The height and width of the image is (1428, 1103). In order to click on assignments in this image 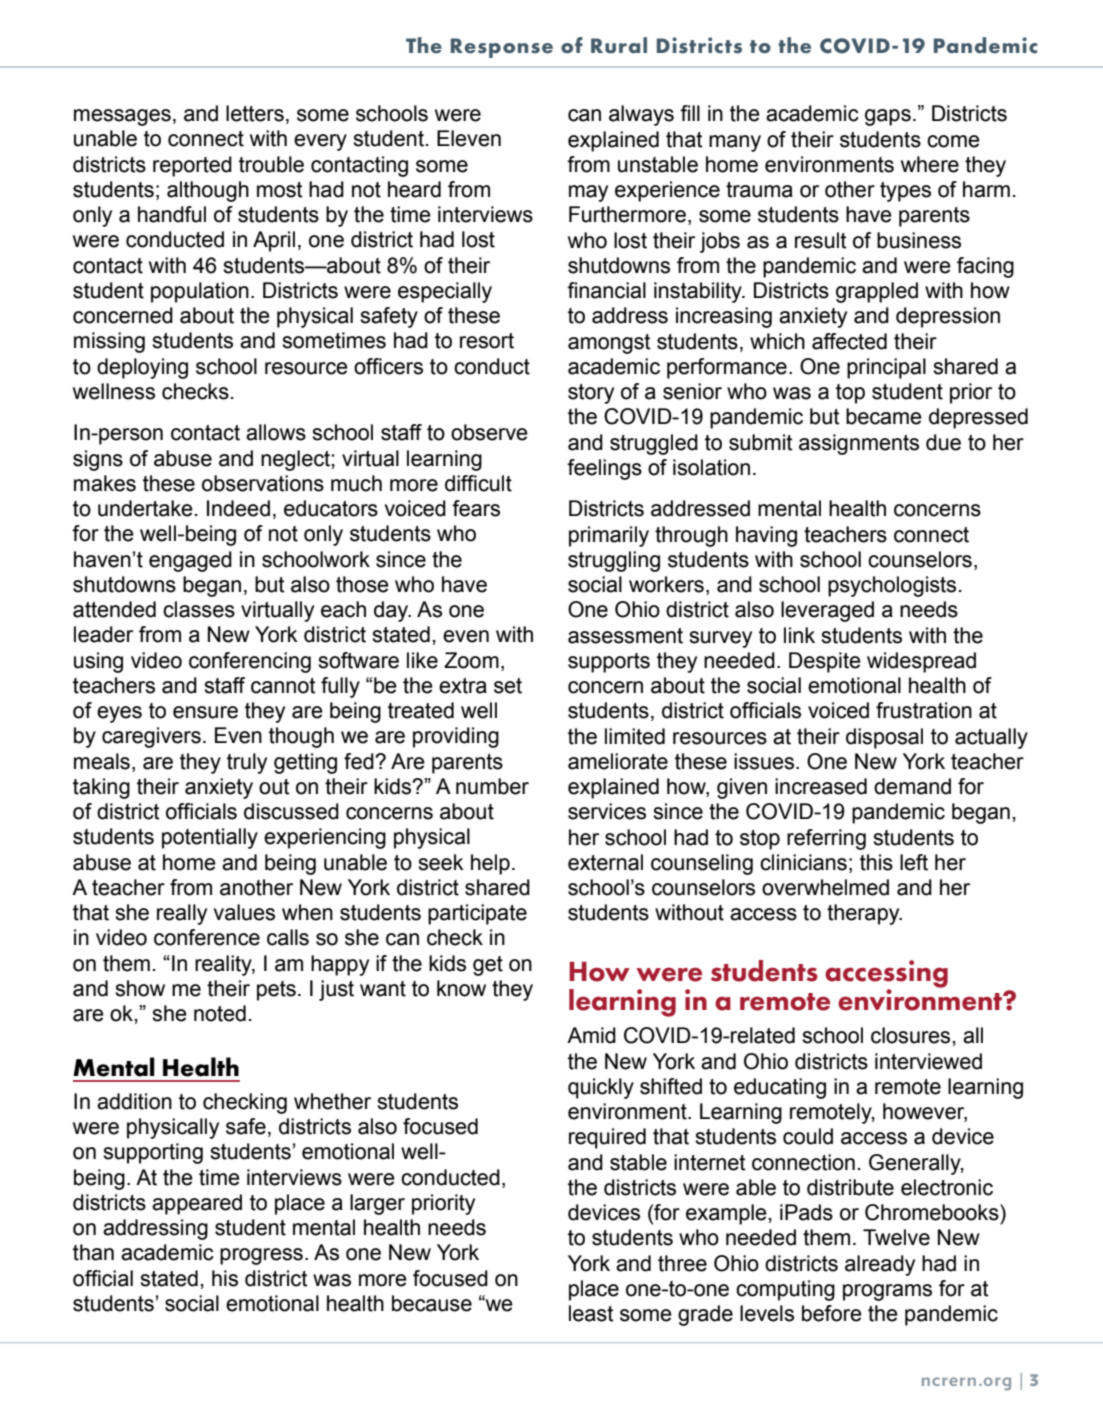, I will do `click(859, 444)`.
